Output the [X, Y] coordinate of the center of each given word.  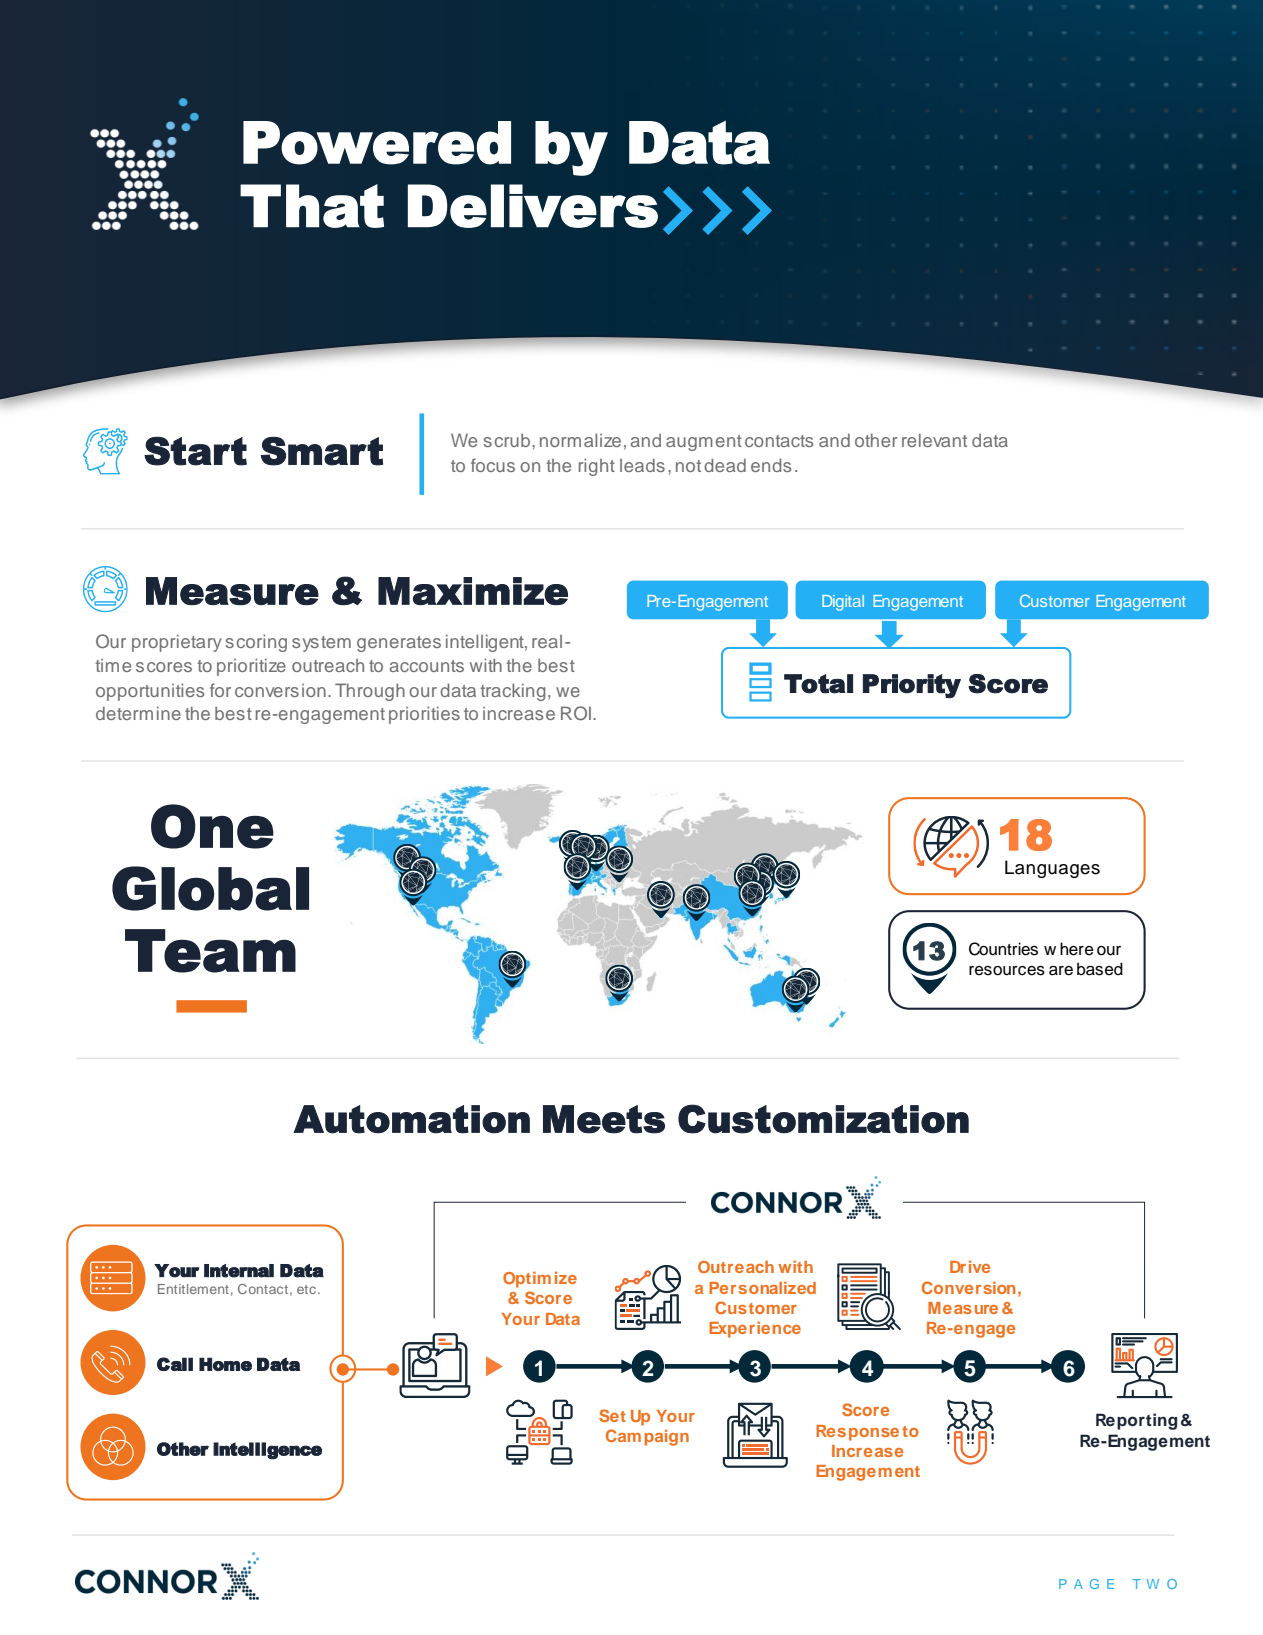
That [312, 206]
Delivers [533, 206]
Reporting [1136, 1421]
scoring [256, 643]
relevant [934, 440]
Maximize [473, 591]
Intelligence [267, 1451]
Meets [604, 1119]
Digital [843, 603]
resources [1007, 971]
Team [210, 951]
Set [612, 1415]
